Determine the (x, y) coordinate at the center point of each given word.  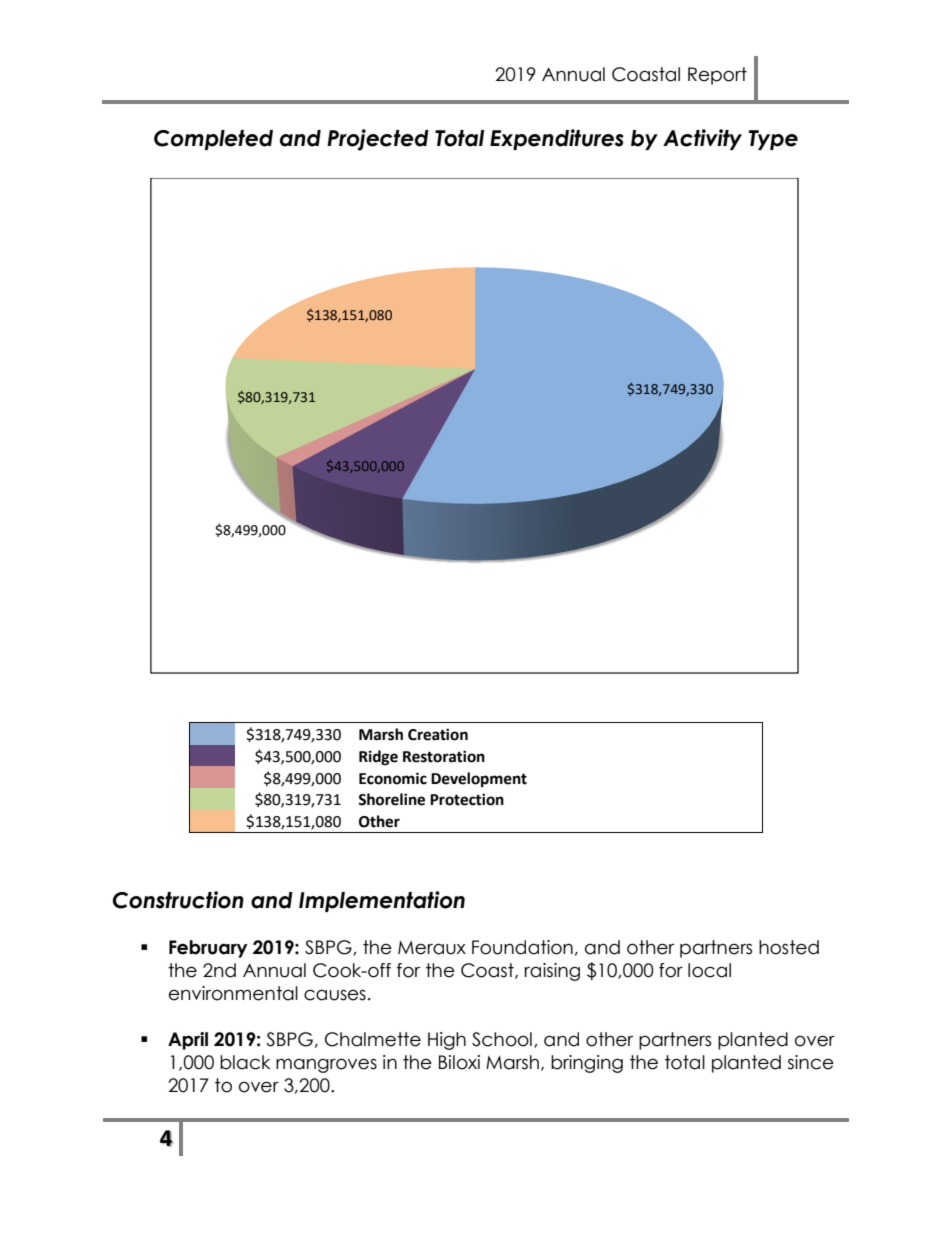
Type (773, 140)
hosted (789, 947)
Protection (467, 799)
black (245, 1062)
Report (717, 76)
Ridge (378, 758)
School (502, 1039)
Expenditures (557, 139)
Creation (438, 734)
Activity (702, 139)
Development (479, 780)
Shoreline (391, 799)
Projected (378, 140)
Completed (213, 140)
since (811, 1062)
